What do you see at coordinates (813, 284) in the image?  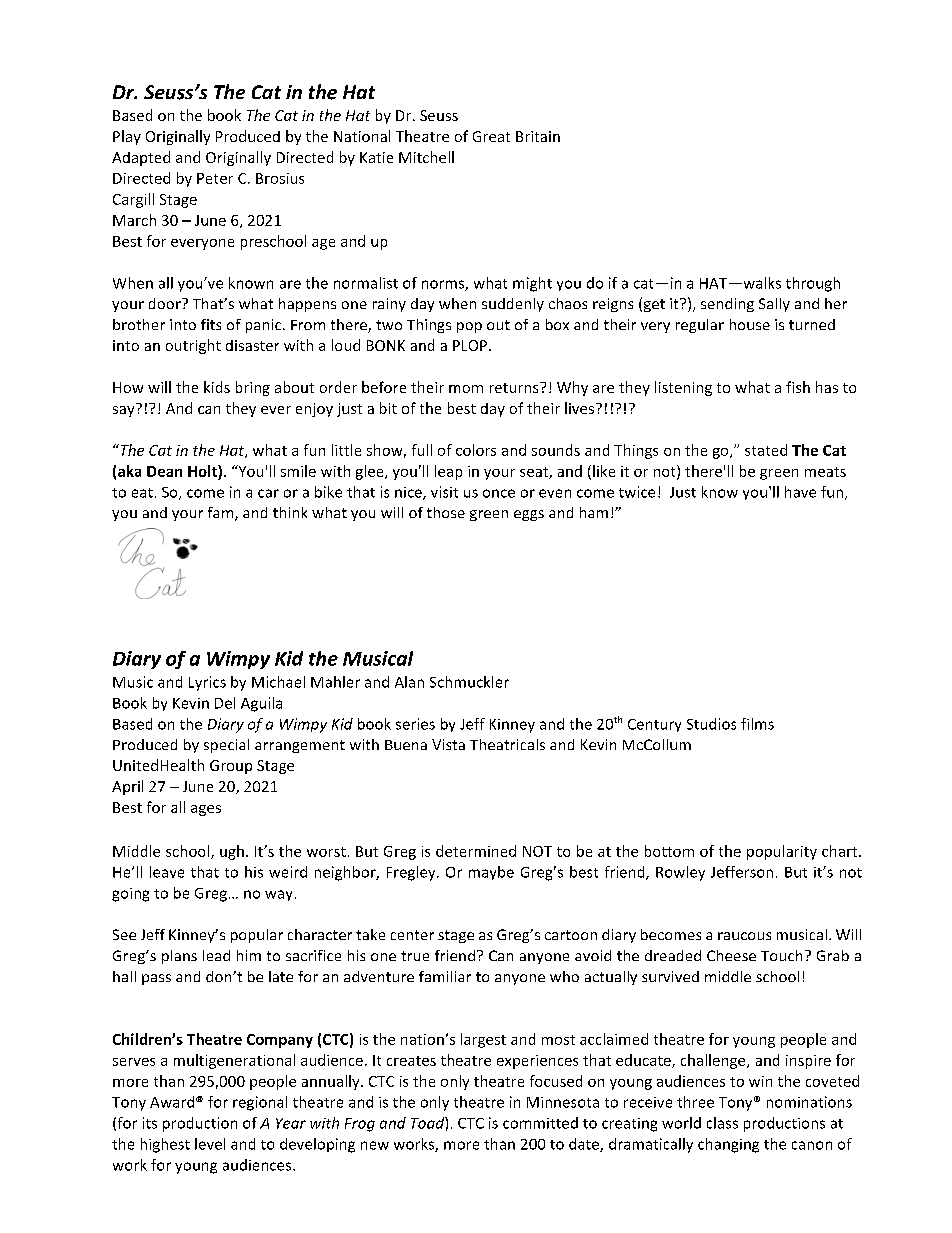 I see `through` at bounding box center [813, 284].
